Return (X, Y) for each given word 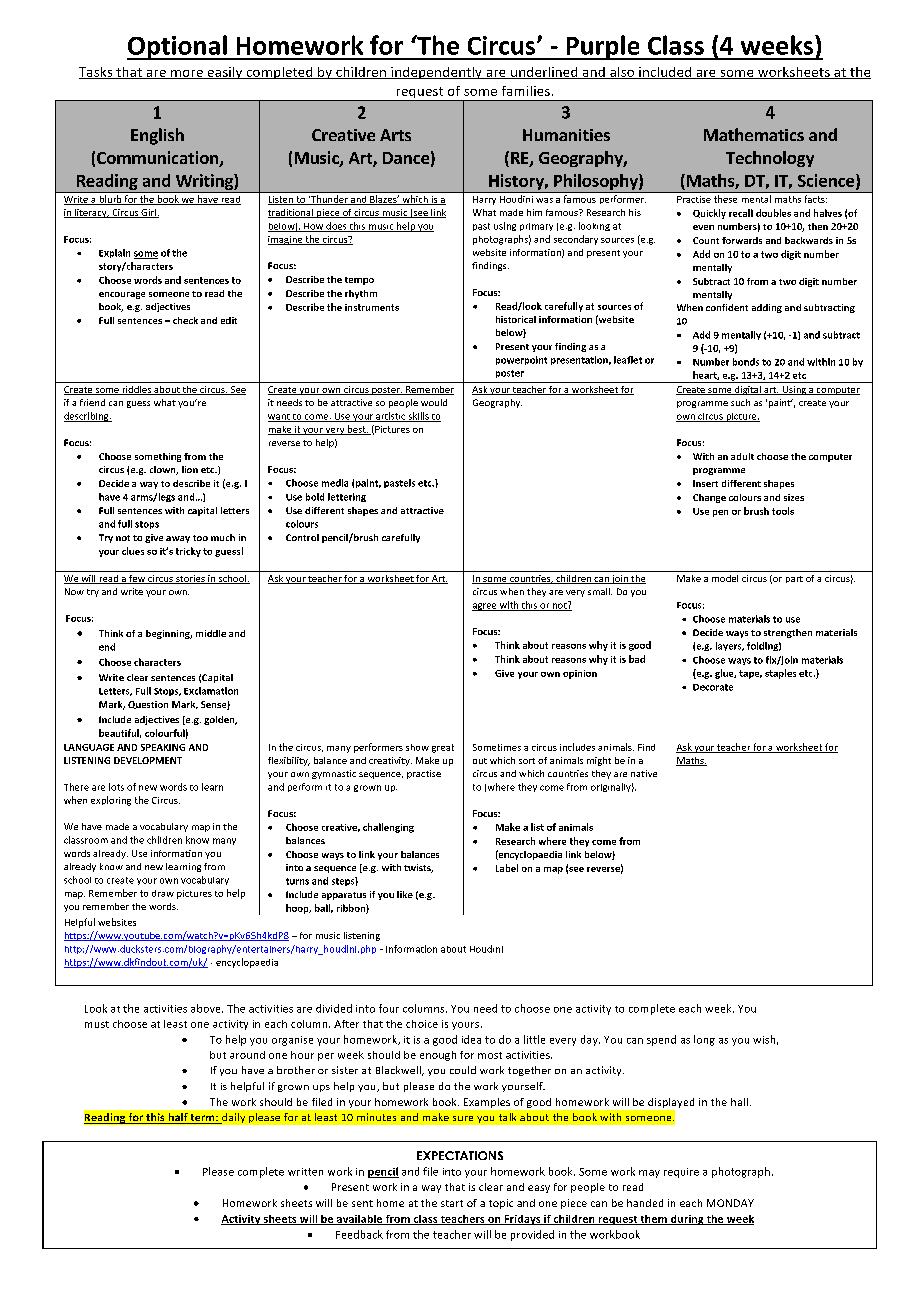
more (187, 74)
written (305, 1172)
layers (730, 646)
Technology (770, 159)
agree (485, 607)
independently (436, 73)
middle (211, 633)
